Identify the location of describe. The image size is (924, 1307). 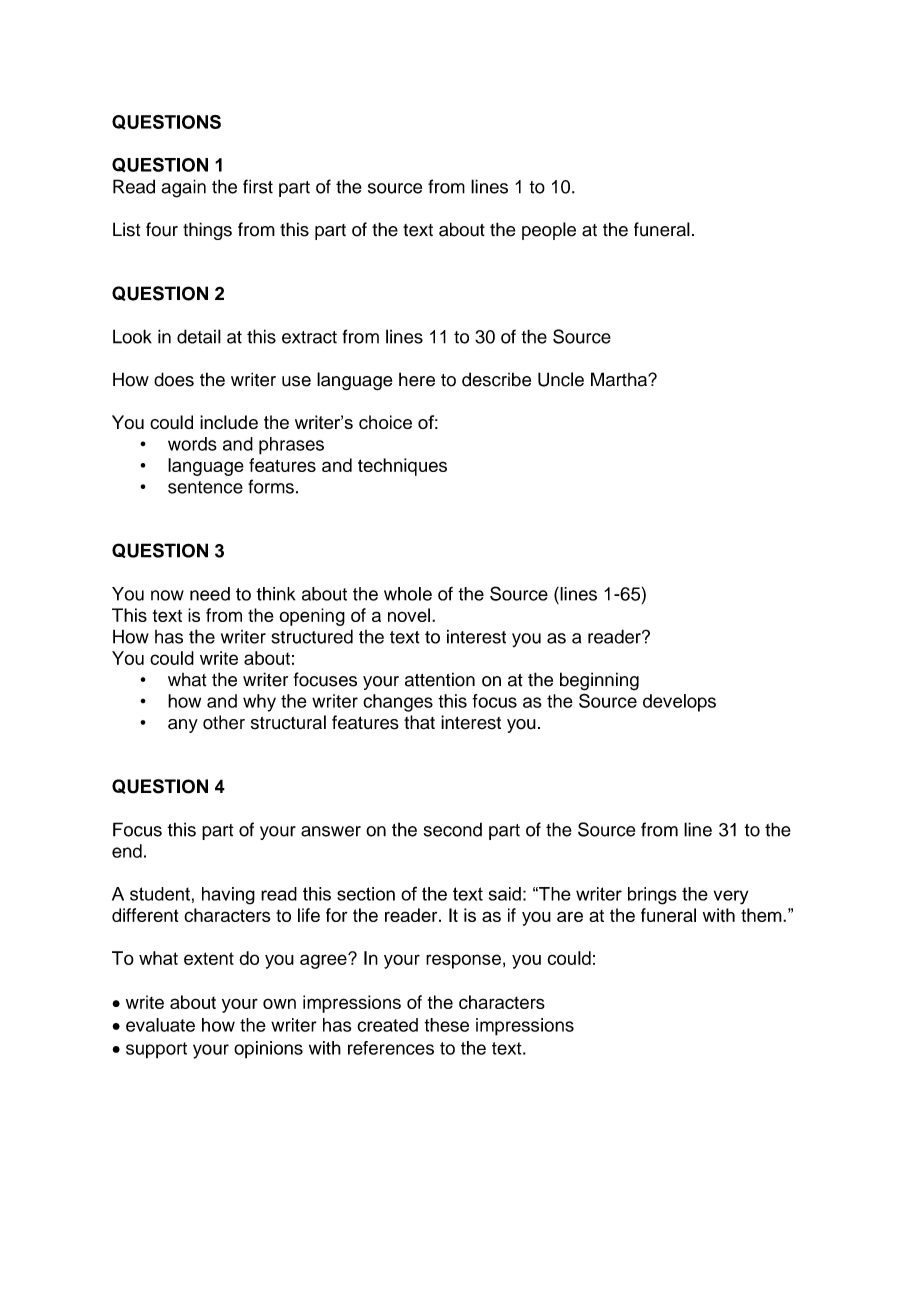
(496, 379).
